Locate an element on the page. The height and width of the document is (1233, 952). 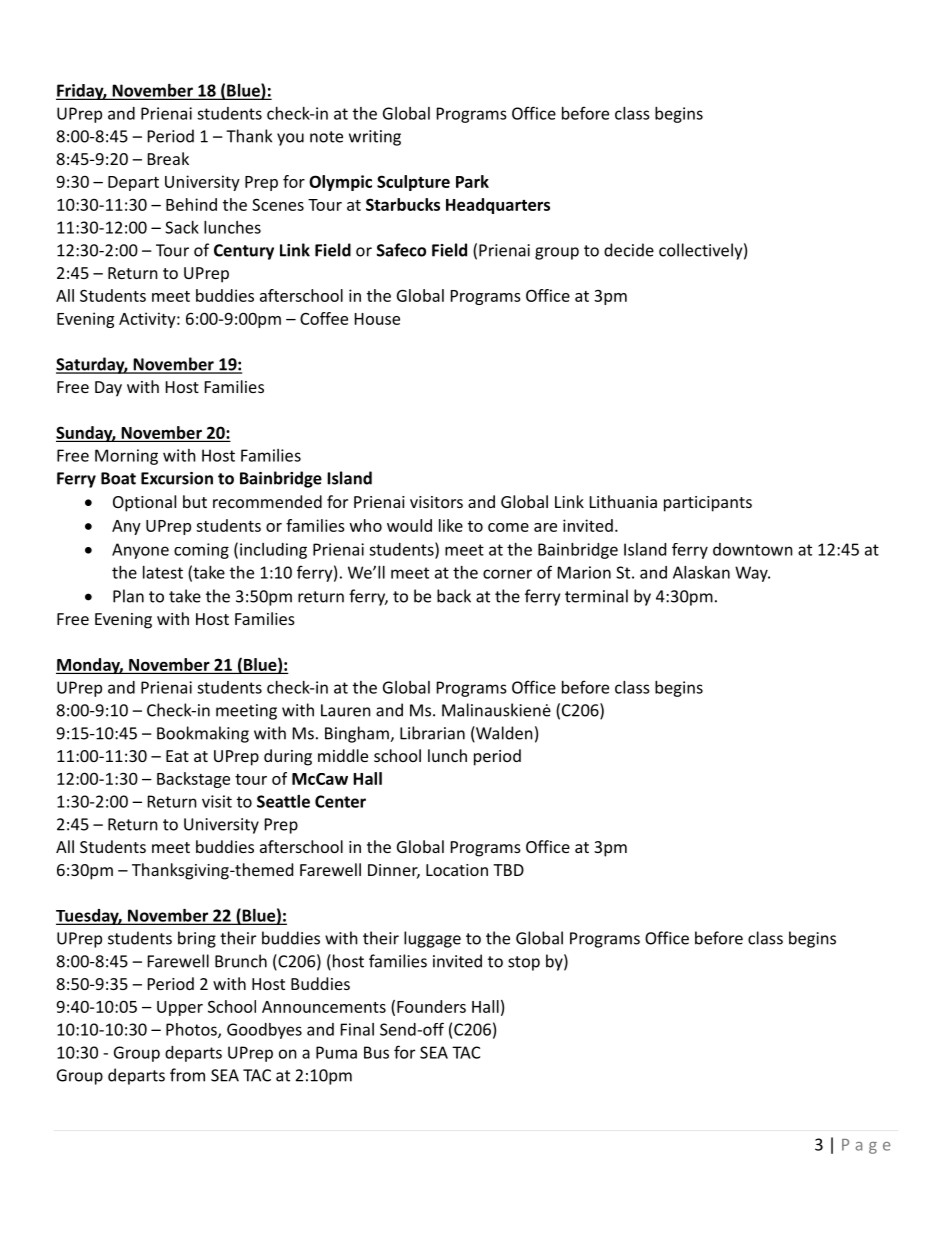
participants is located at coordinates (708, 504).
